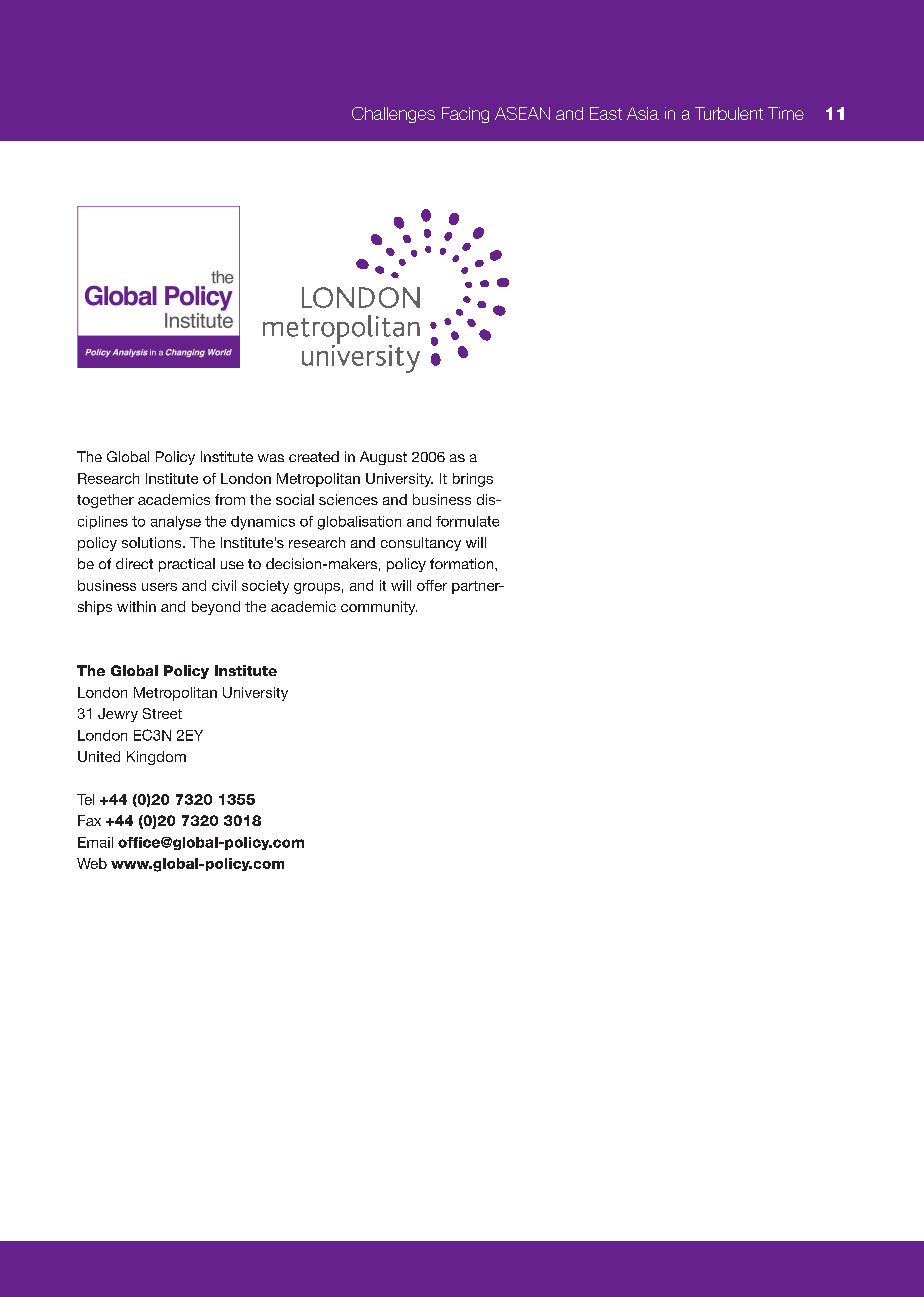  I want to click on August, so click(383, 458).
